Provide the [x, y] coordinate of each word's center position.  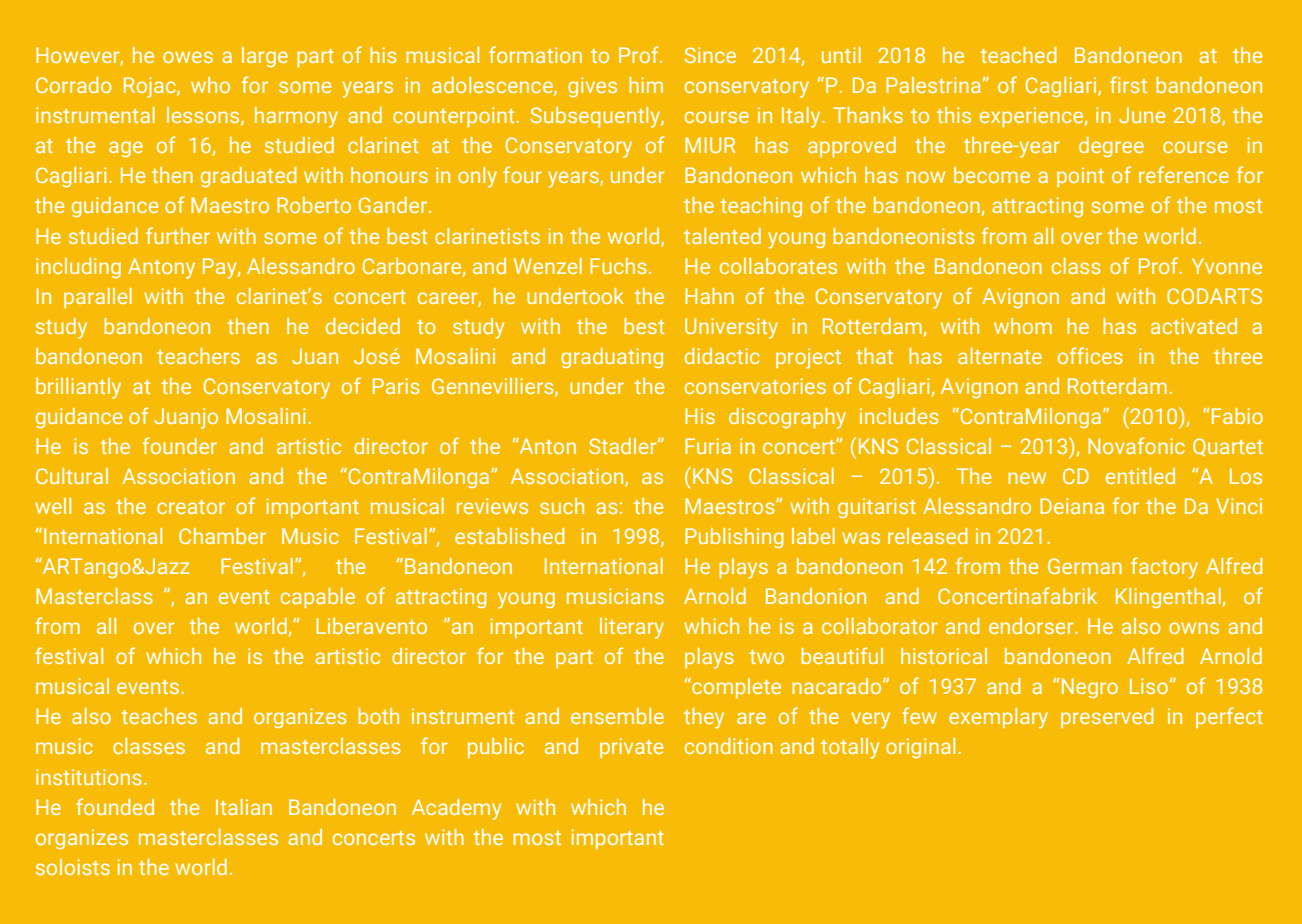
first [1128, 84]
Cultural [72, 476]
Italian [244, 807]
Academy [456, 809]
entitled [1140, 476]
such [562, 506]
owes [188, 57]
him [646, 85]
